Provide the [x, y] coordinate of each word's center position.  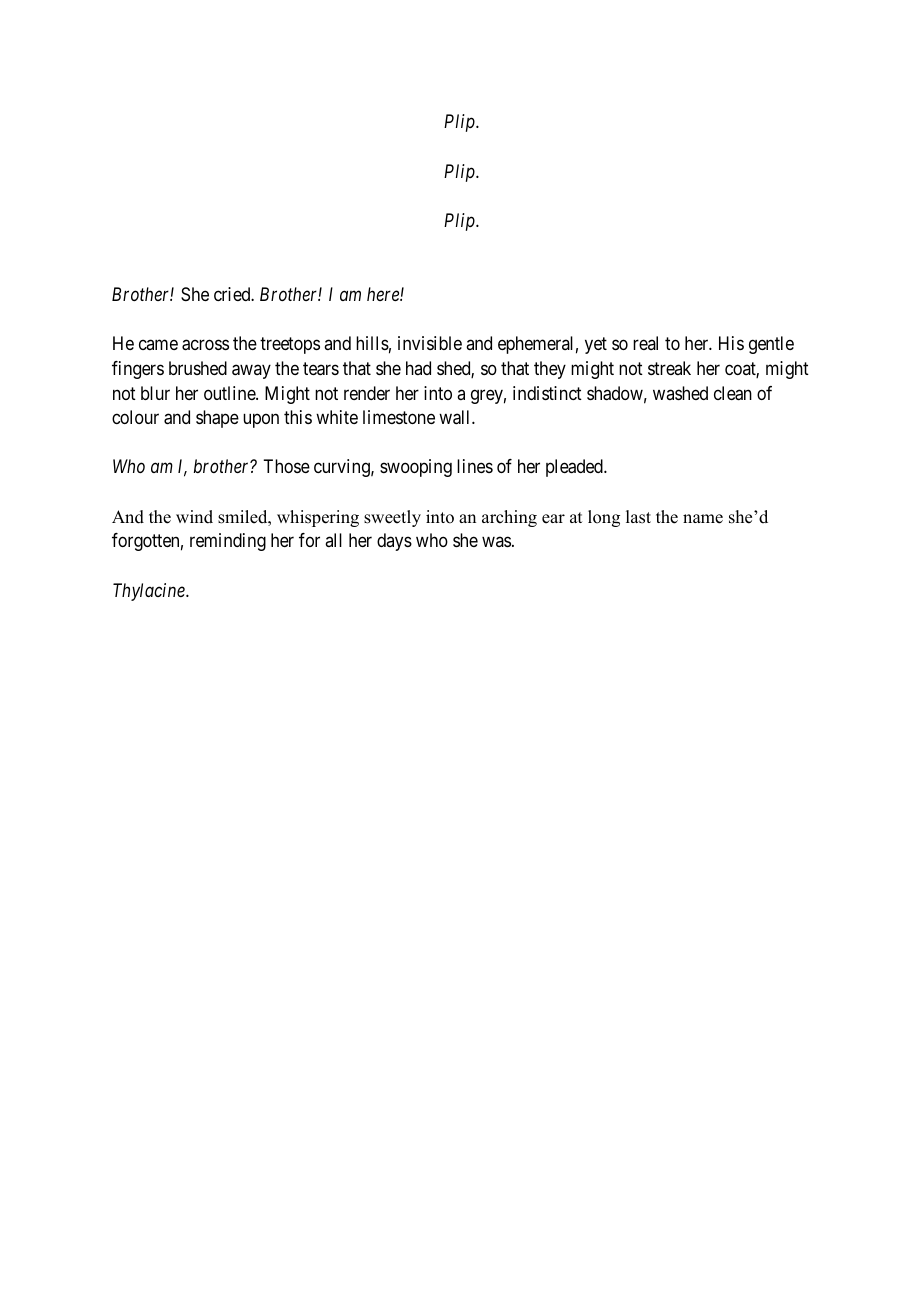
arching [509, 518]
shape [217, 419]
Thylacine [150, 592]
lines [475, 466]
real [645, 343]
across [205, 345]
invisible [430, 343]
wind [194, 517]
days [394, 542]
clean [733, 393]
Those [286, 466]
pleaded [575, 468]
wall [456, 417]
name [703, 519]
